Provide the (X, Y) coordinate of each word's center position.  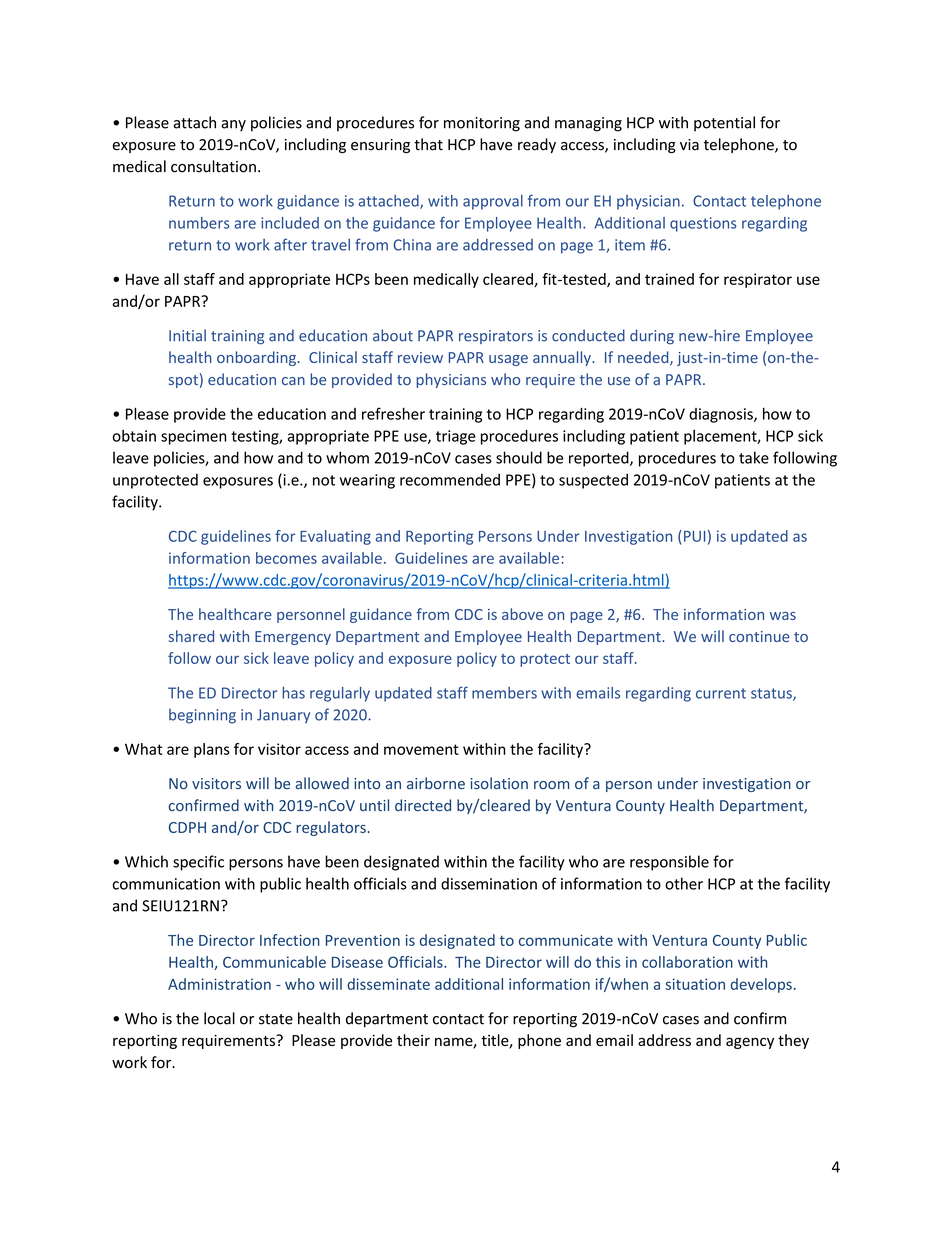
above (522, 614)
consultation (213, 166)
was (783, 616)
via (689, 145)
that (428, 144)
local (219, 1018)
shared (191, 636)
